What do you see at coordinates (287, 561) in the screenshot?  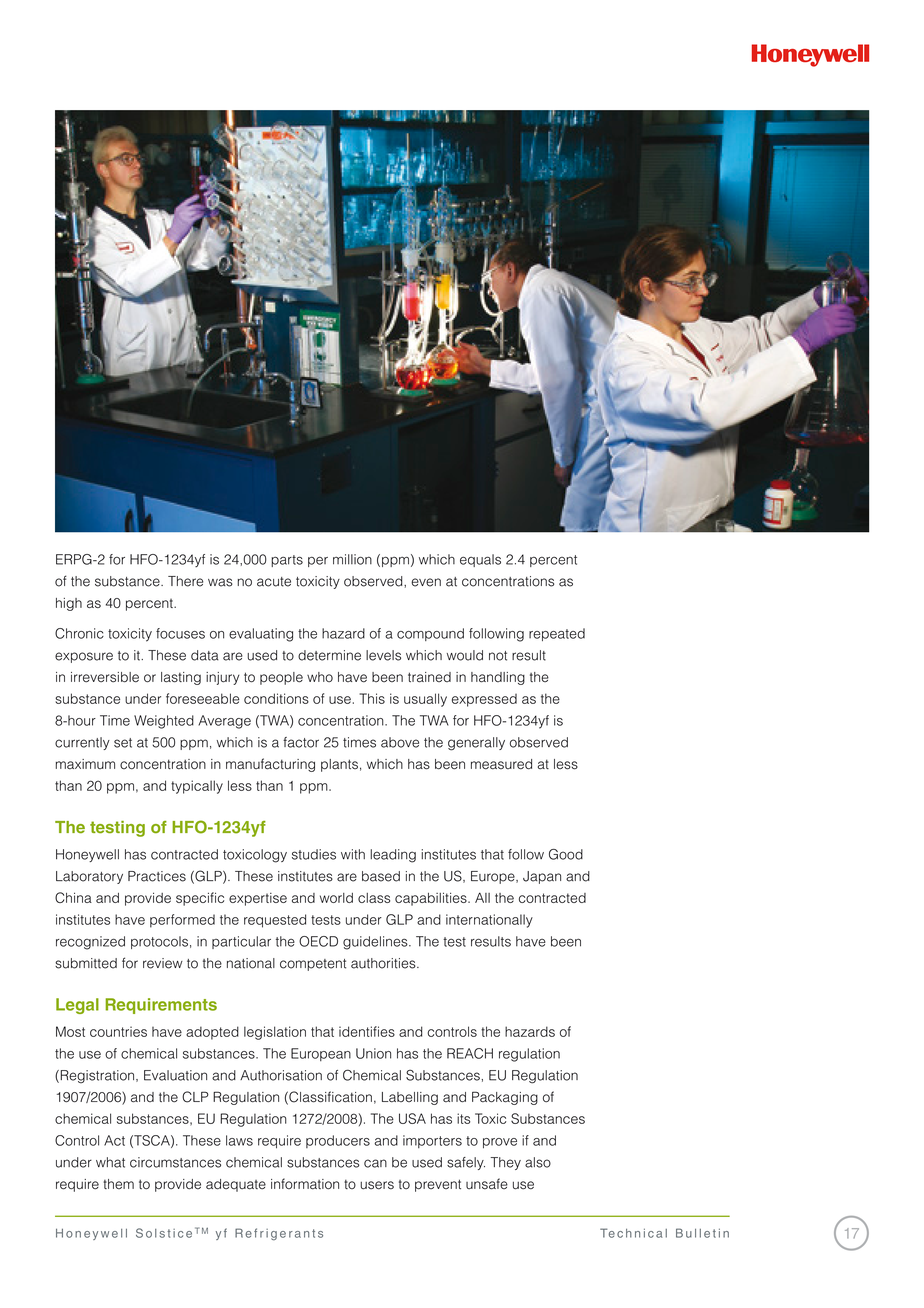 I see `parts` at bounding box center [287, 561].
